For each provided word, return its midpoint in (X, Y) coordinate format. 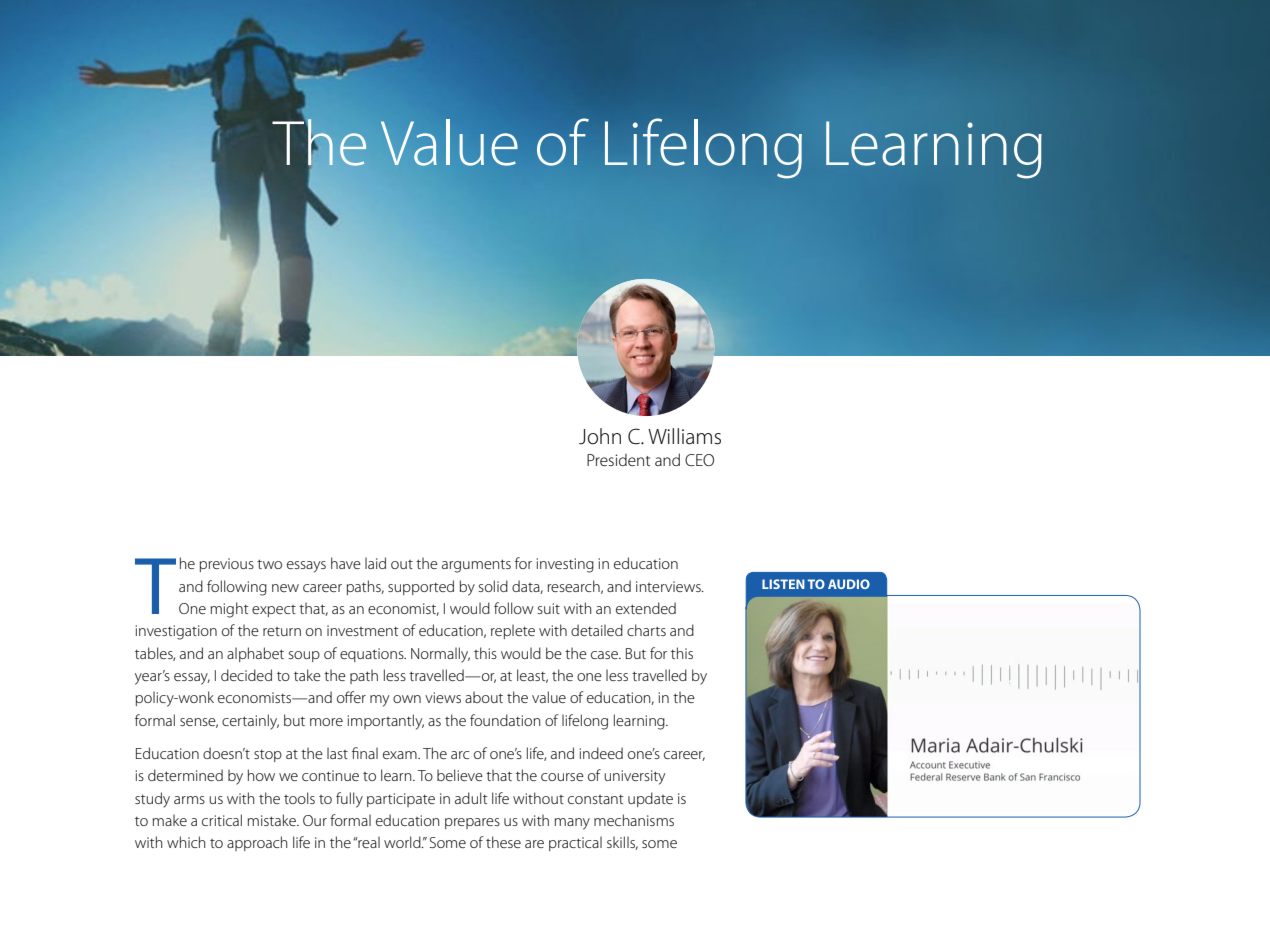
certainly (250, 722)
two (269, 564)
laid (375, 563)
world (403, 842)
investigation (176, 632)
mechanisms (634, 820)
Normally (440, 655)
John (600, 436)
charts (646, 630)
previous (227, 565)
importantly (386, 722)
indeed (601, 753)
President (618, 460)
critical (222, 820)
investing (565, 565)
